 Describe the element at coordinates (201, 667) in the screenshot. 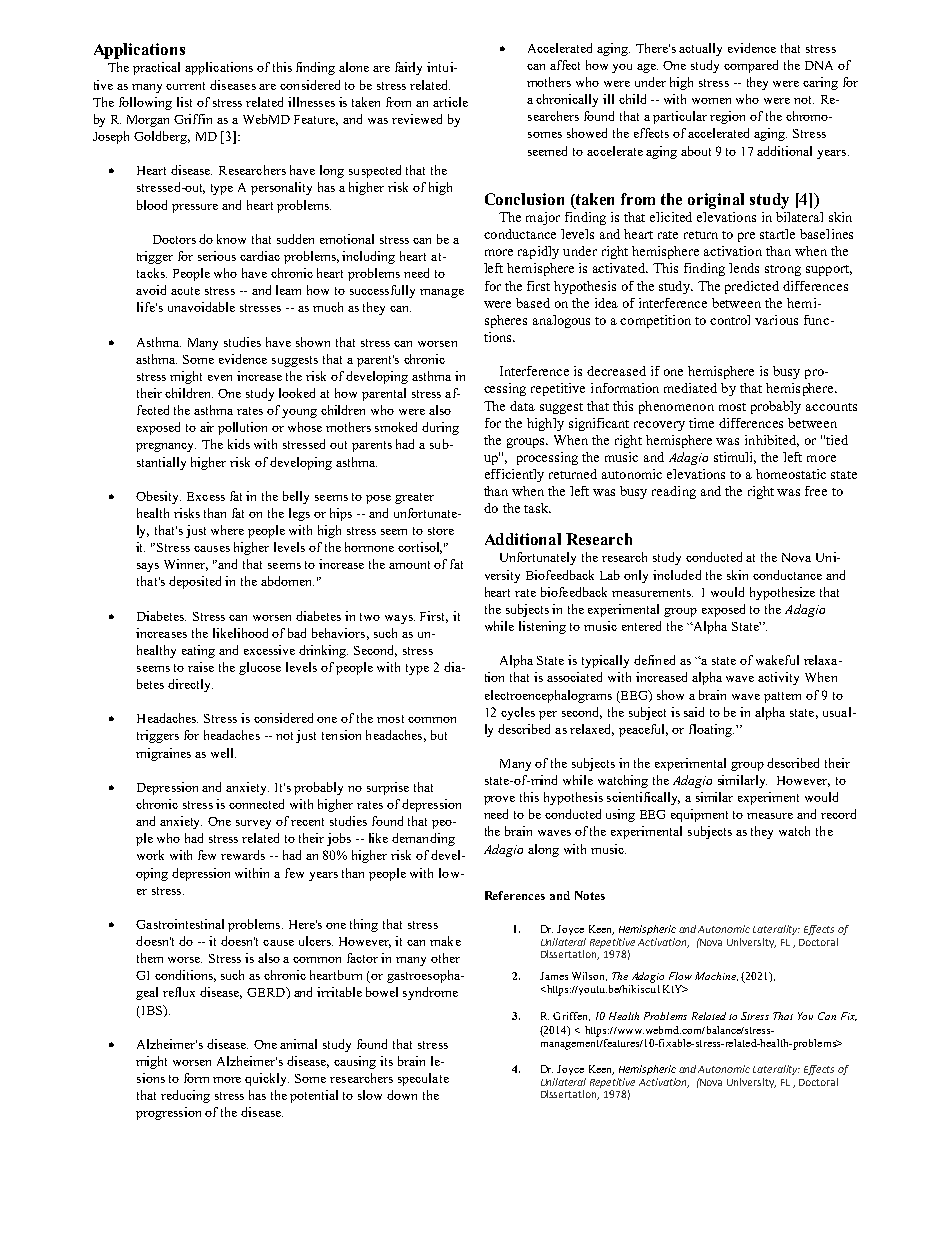

I see `raise` at that location.
